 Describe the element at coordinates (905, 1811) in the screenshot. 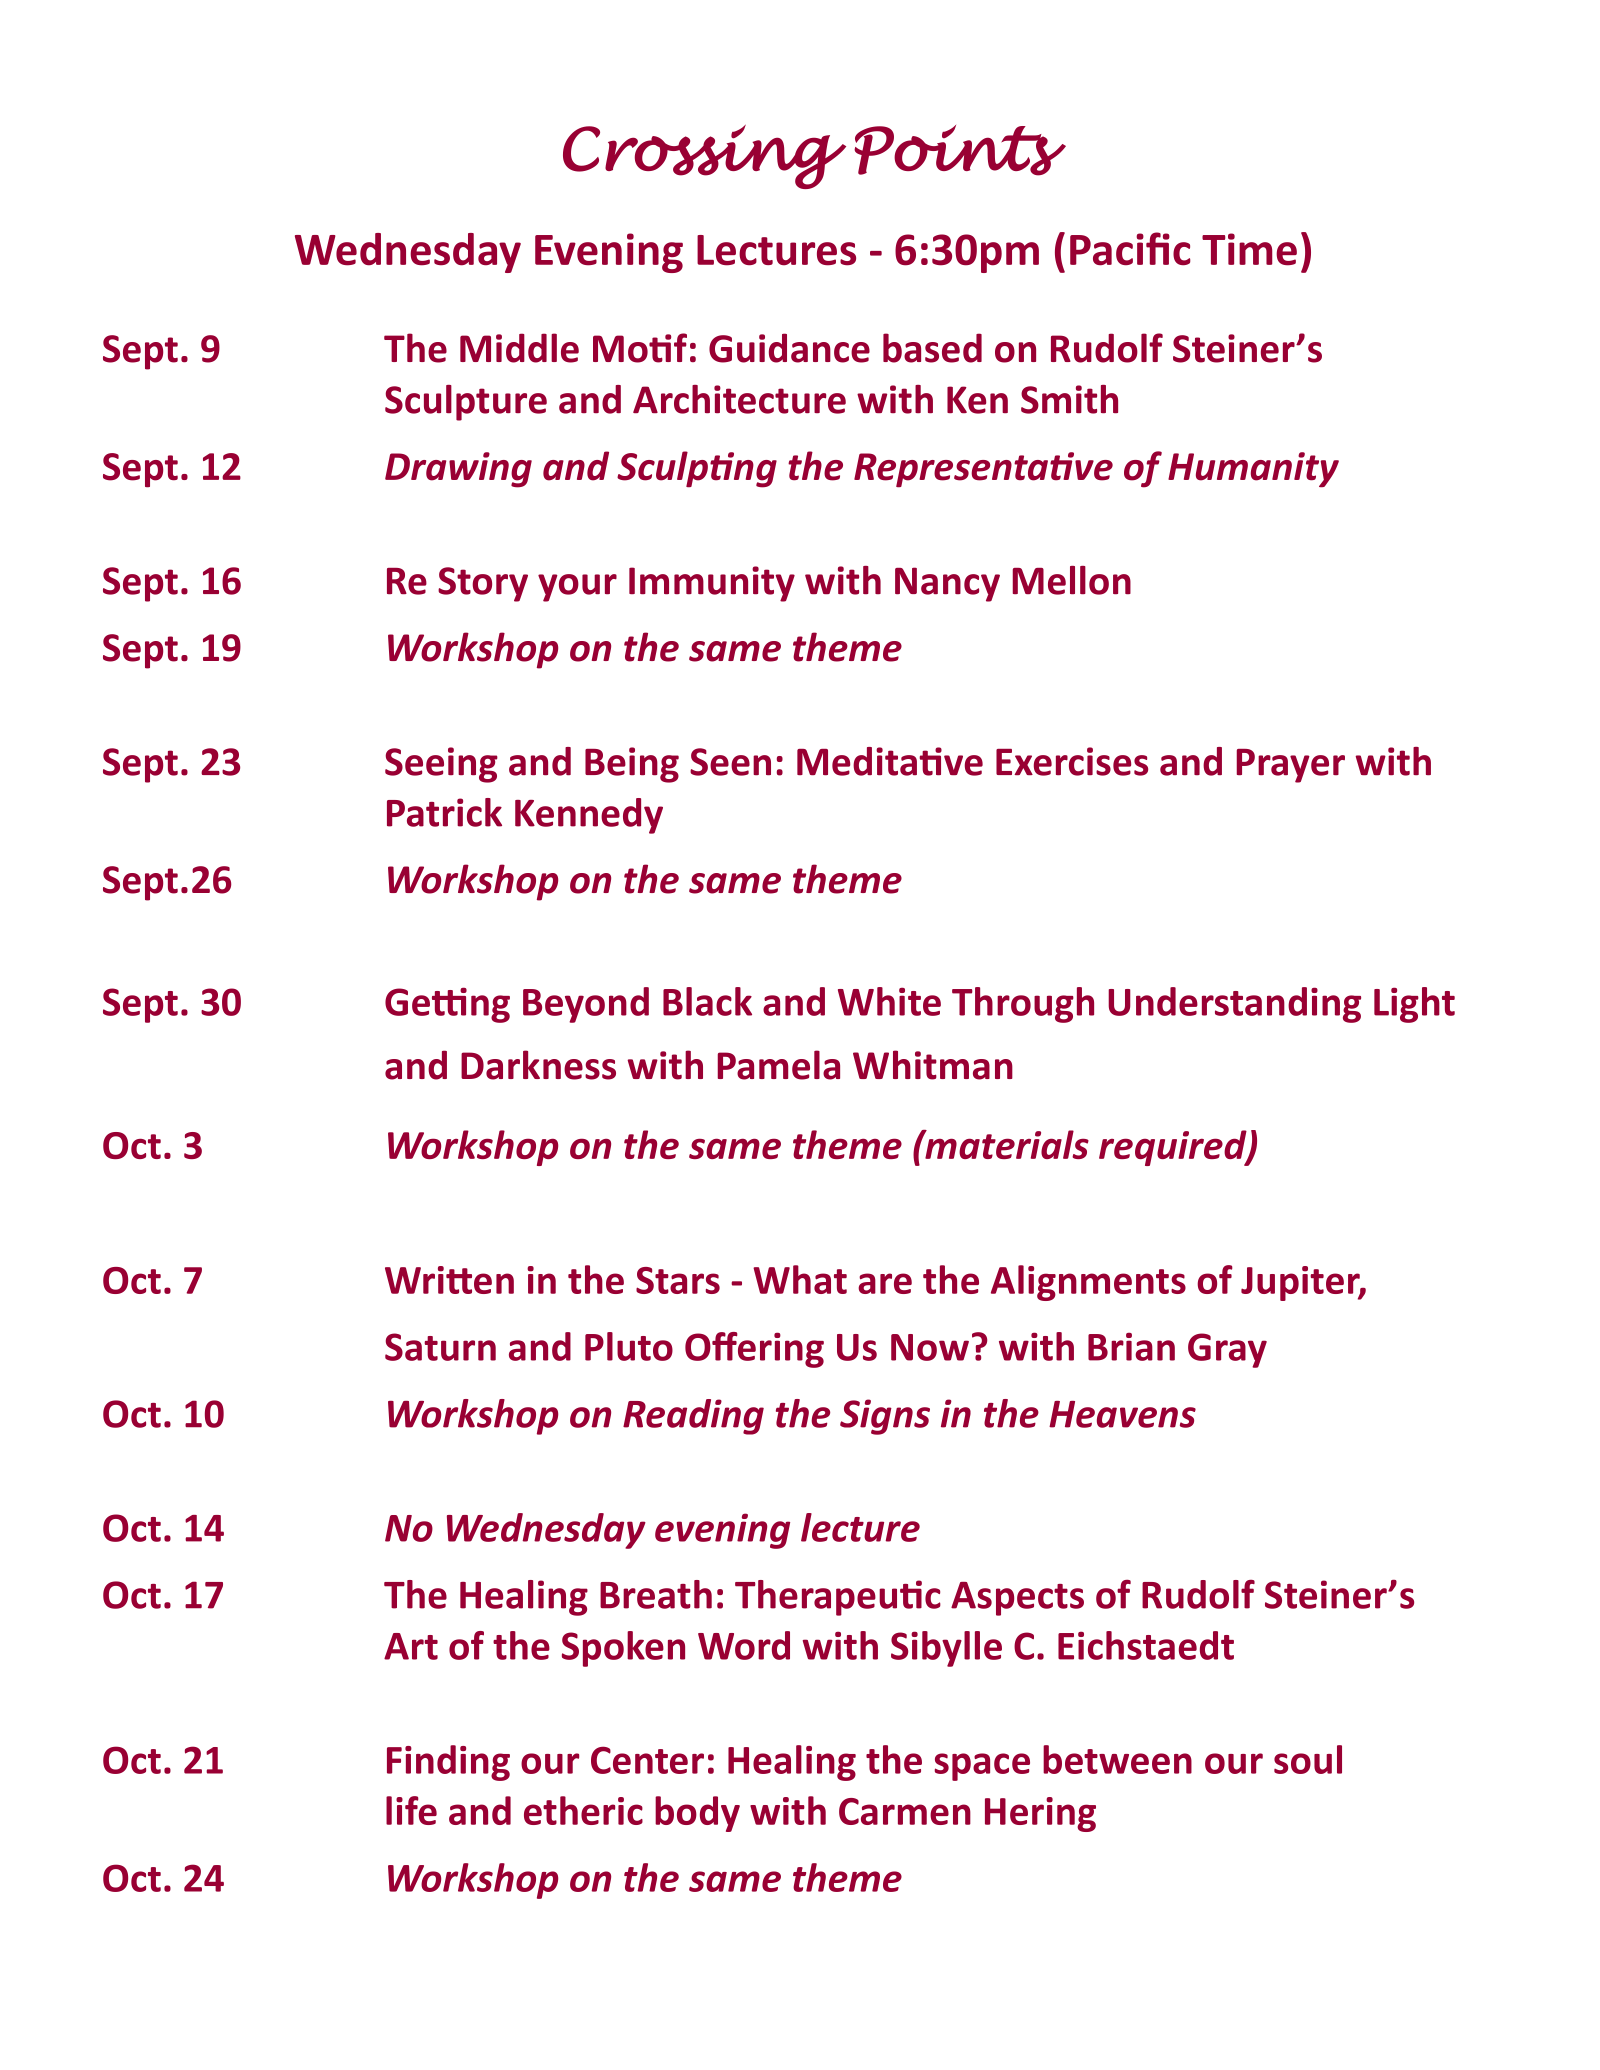

I see `Carmen` at that location.
